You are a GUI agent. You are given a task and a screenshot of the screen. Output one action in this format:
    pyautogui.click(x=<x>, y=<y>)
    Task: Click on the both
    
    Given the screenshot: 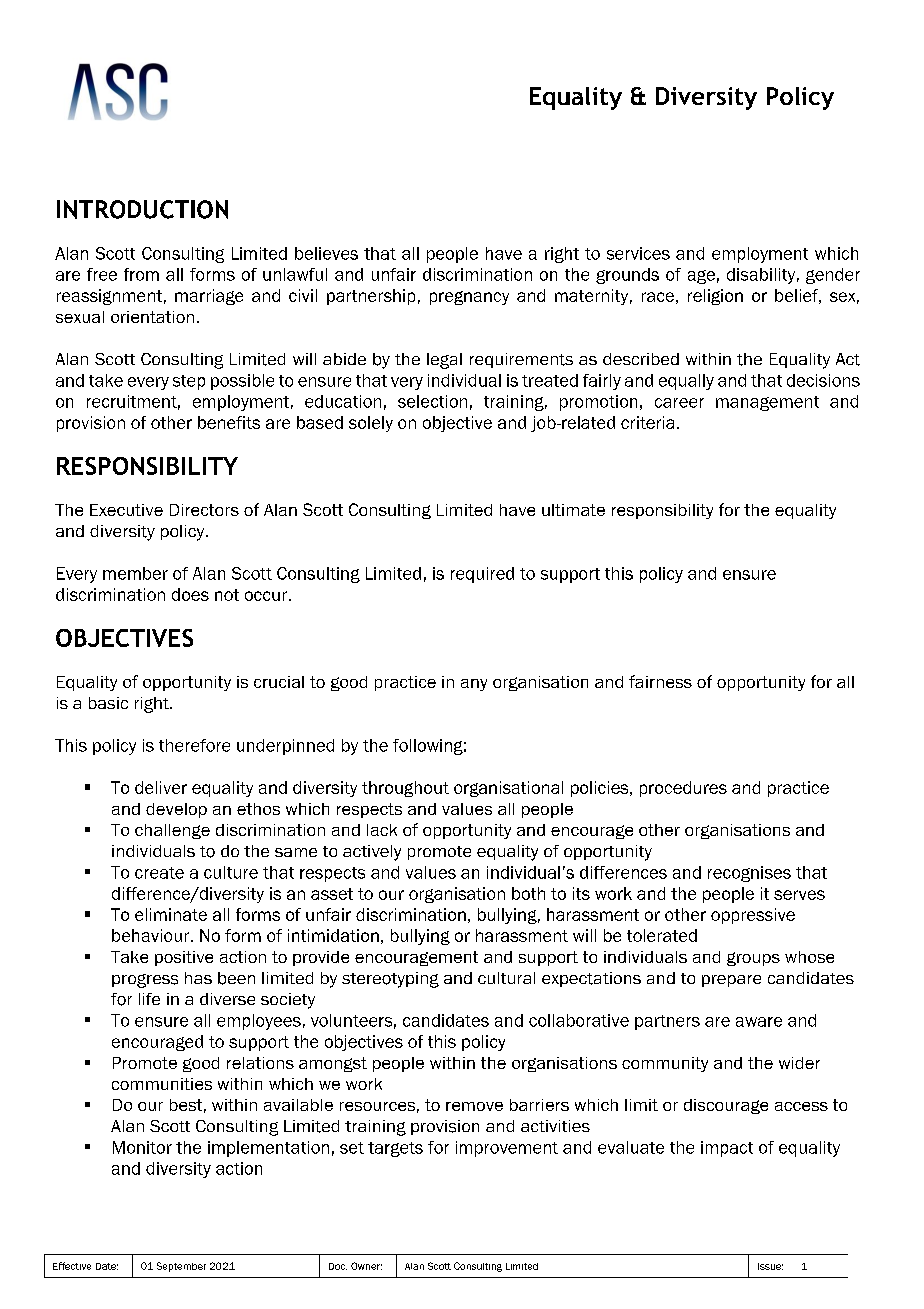 What is the action you would take?
    pyautogui.click(x=528, y=893)
